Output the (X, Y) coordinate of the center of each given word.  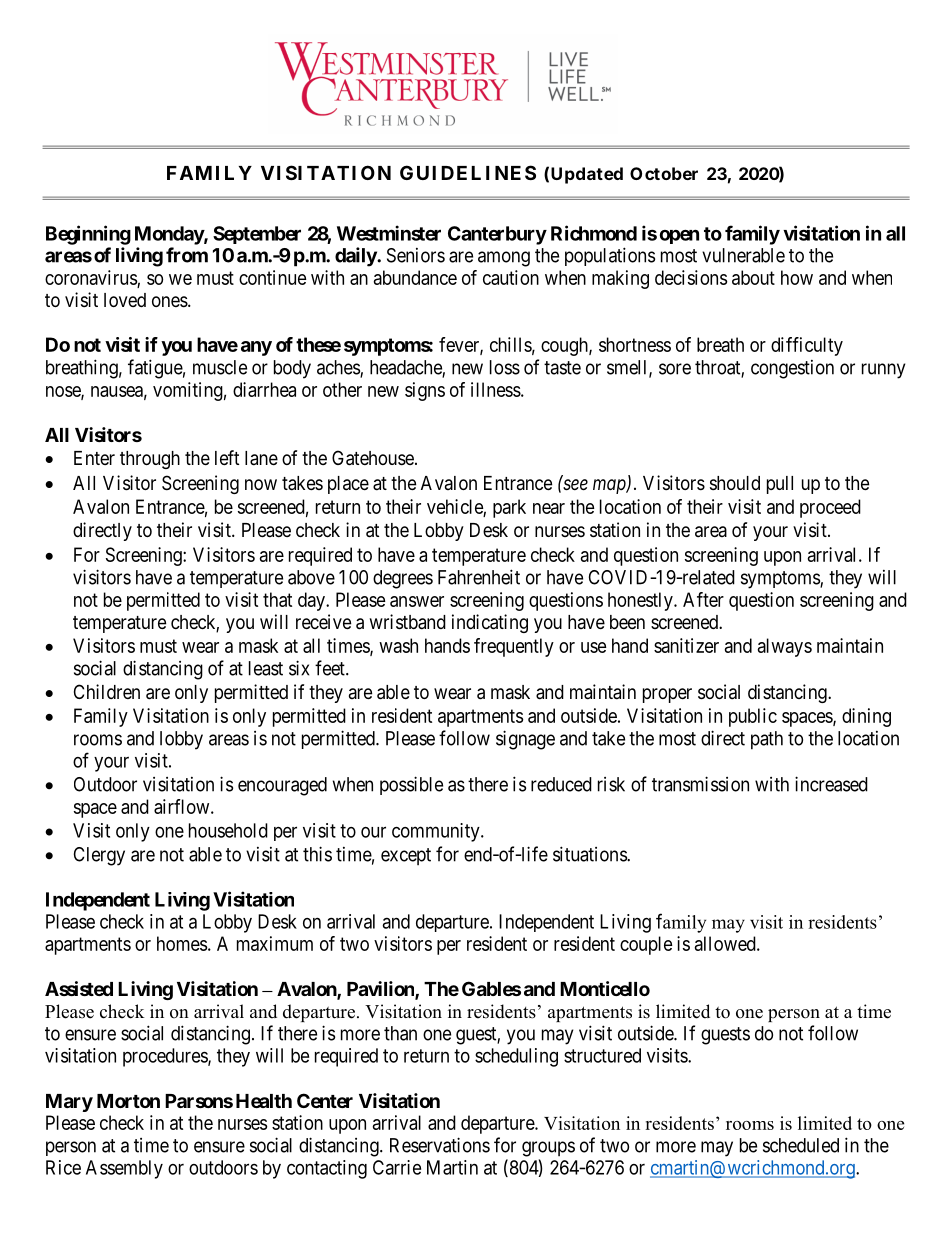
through (150, 460)
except (406, 856)
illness (496, 389)
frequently (514, 647)
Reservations (440, 1145)
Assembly (124, 1169)
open (679, 236)
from (187, 255)
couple (646, 945)
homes (182, 943)
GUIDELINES (468, 172)
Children (107, 691)
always (785, 647)
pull (780, 485)
